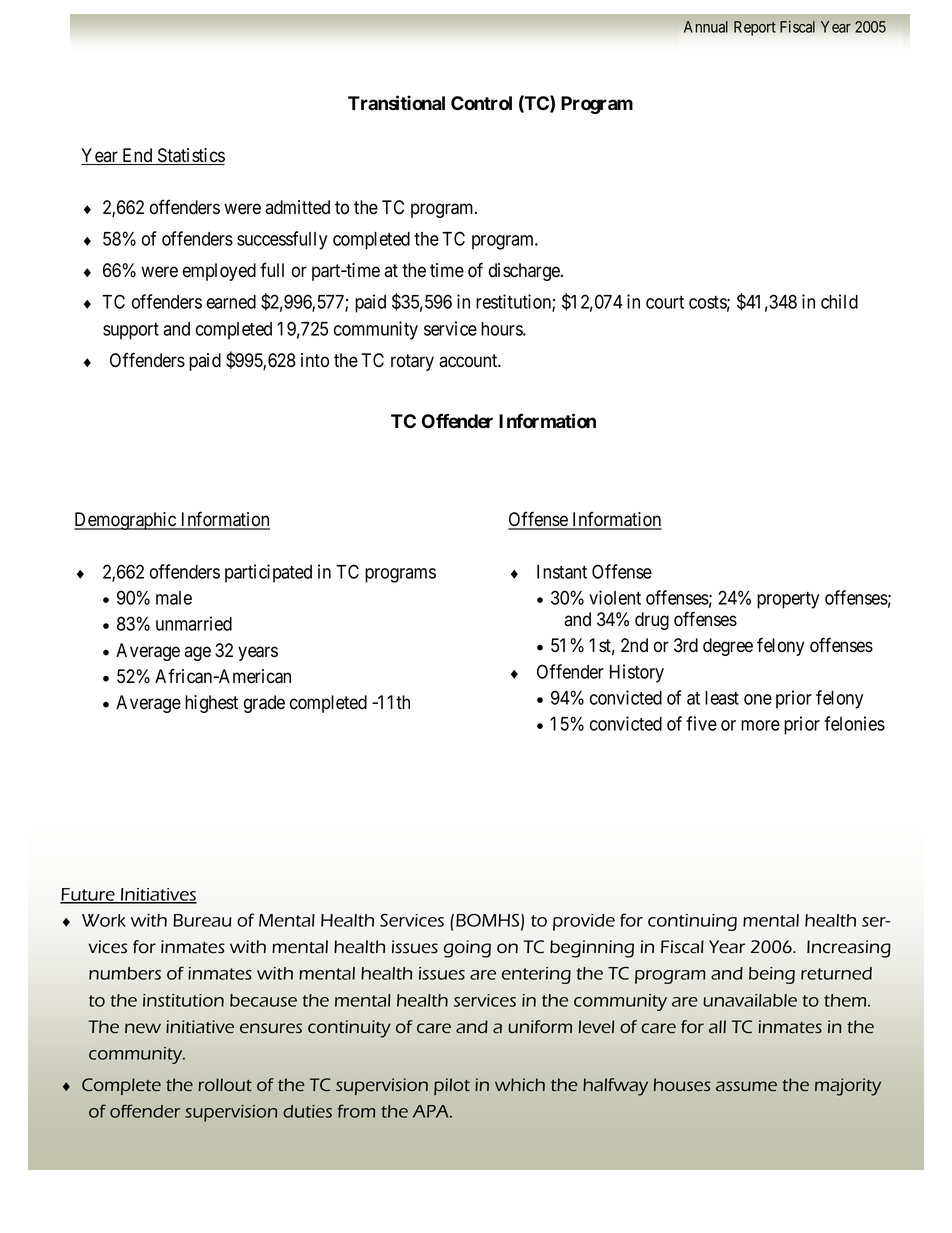  Describe the element at coordinates (225, 1085) in the screenshot. I see `rollout` at that location.
